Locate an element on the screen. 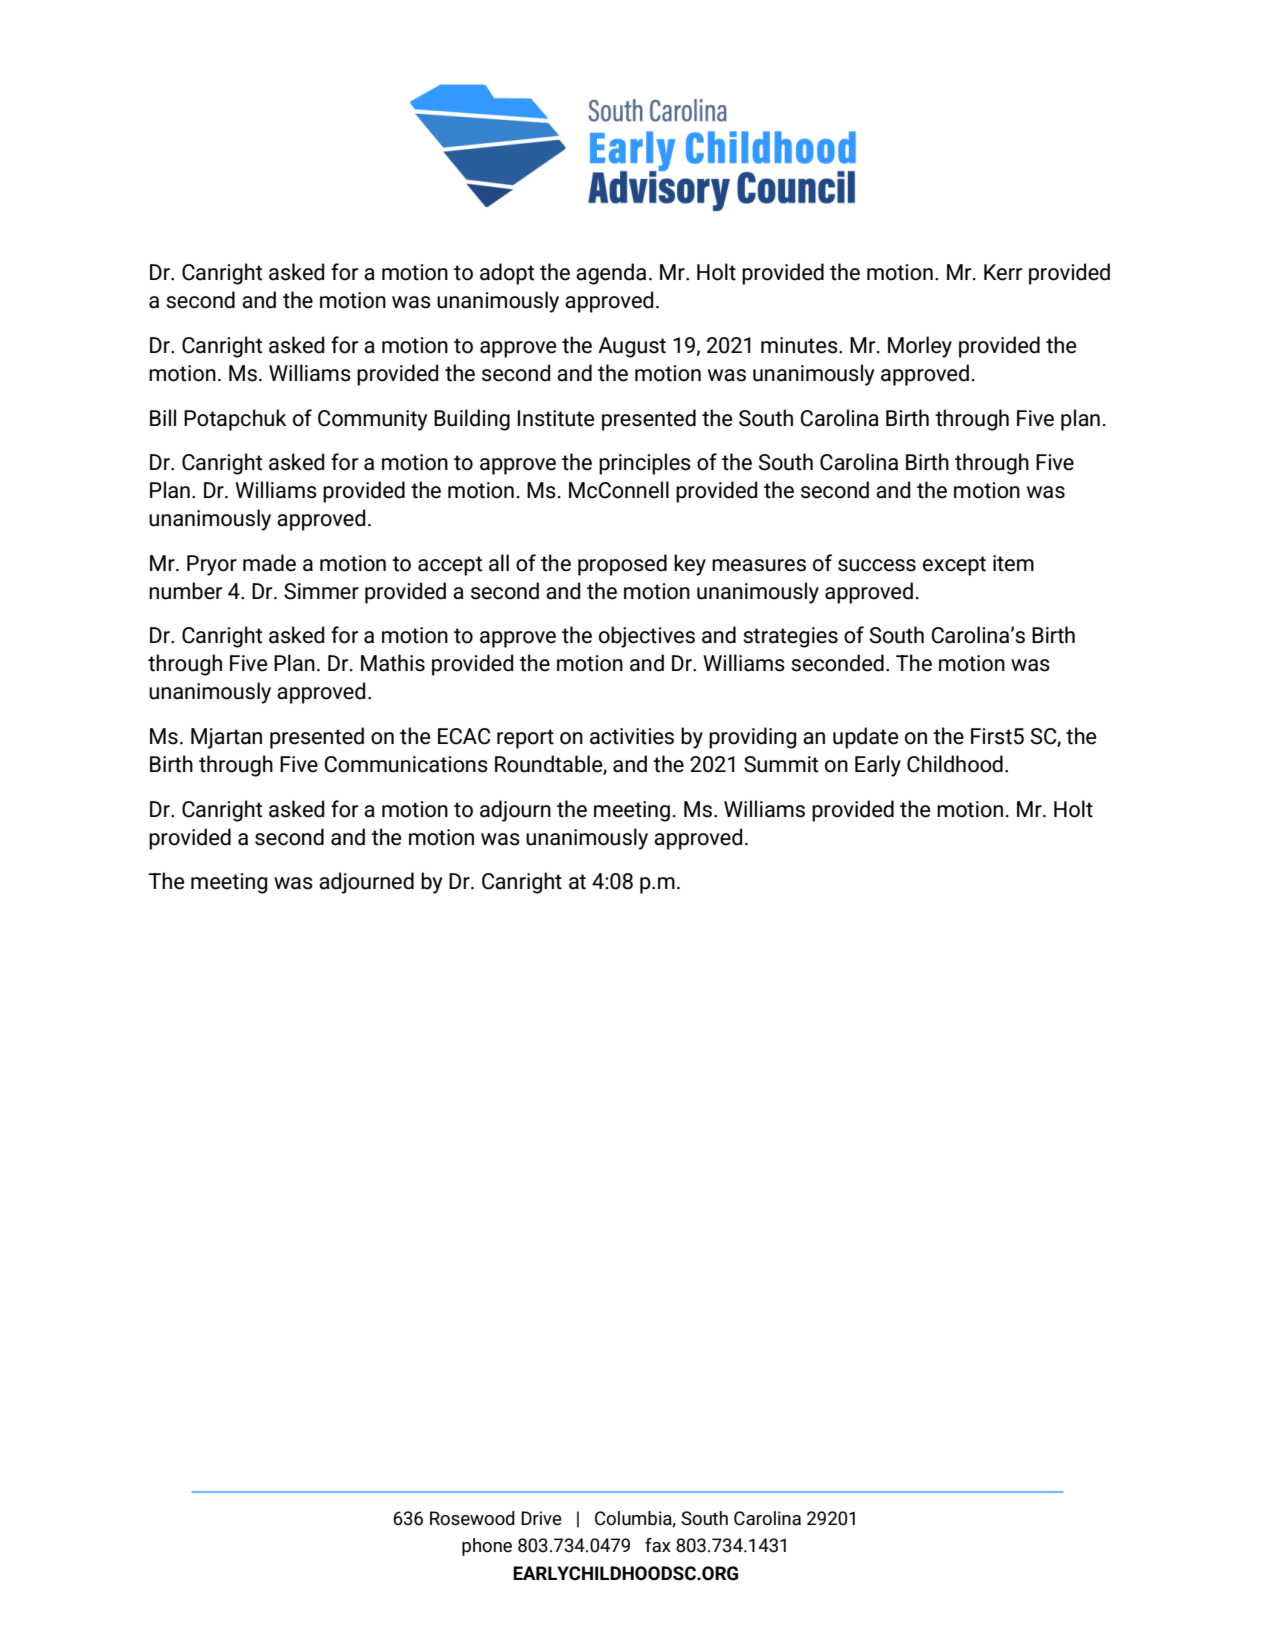  Bill is located at coordinates (163, 417).
